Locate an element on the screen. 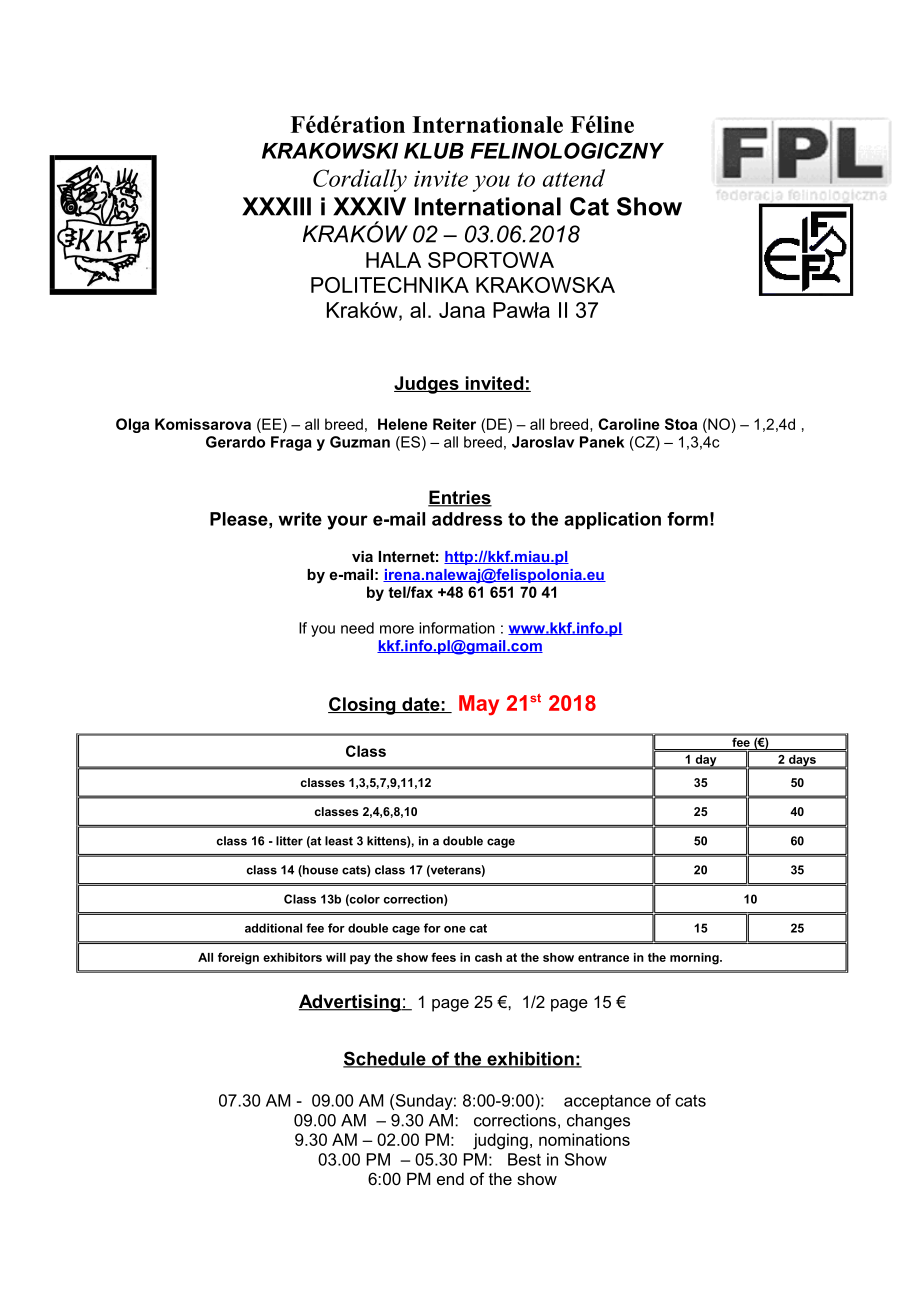 Image resolution: width=924 pixels, height=1308 pixels. May is located at coordinates (479, 705).
